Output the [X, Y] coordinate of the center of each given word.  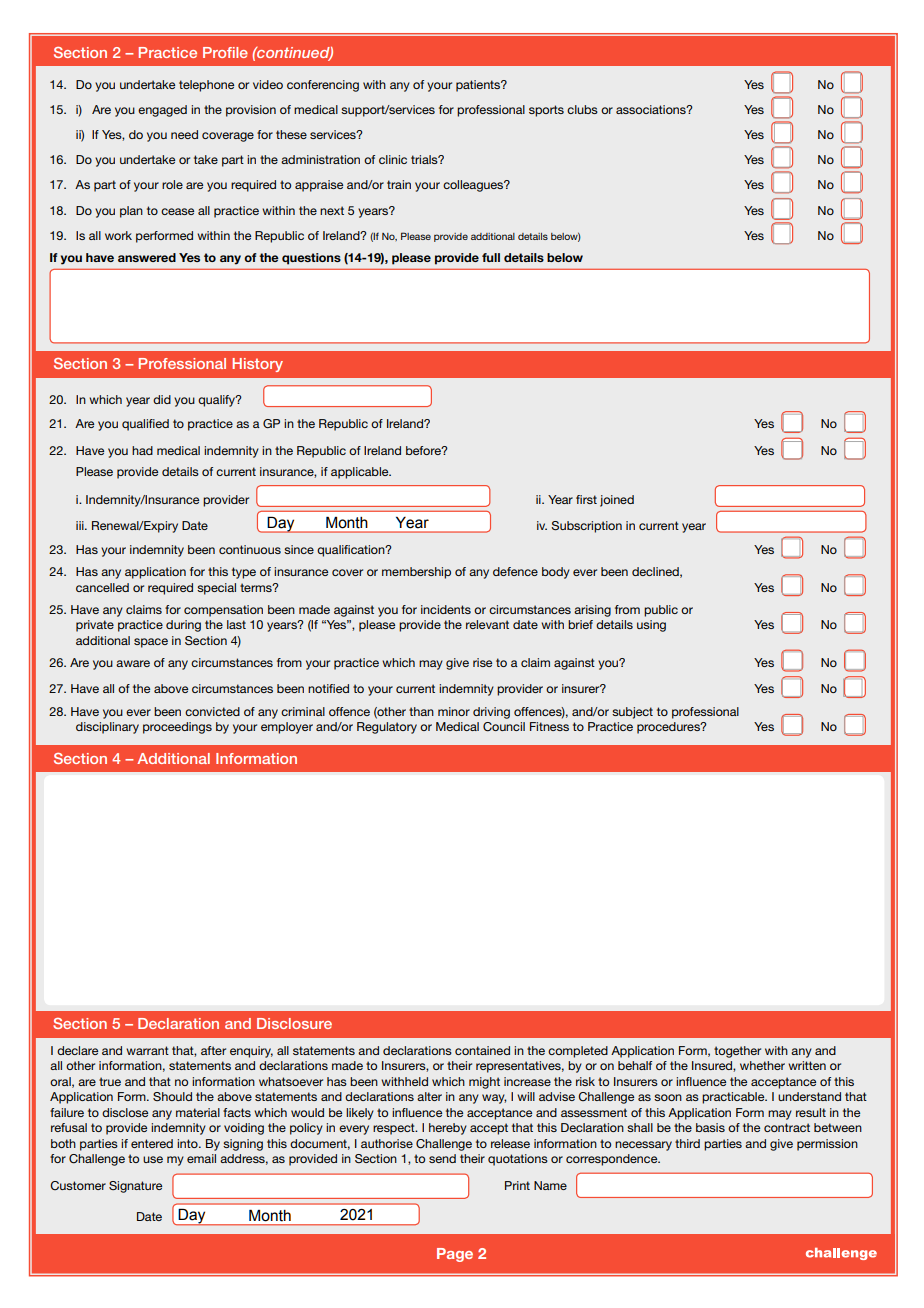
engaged [162, 111]
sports [546, 111]
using [651, 626]
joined [617, 501]
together [737, 1052]
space [151, 643]
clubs [582, 109]
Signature [135, 1187]
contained [482, 1050]
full [491, 257]
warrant [147, 1050]
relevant [487, 624]
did [162, 399]
